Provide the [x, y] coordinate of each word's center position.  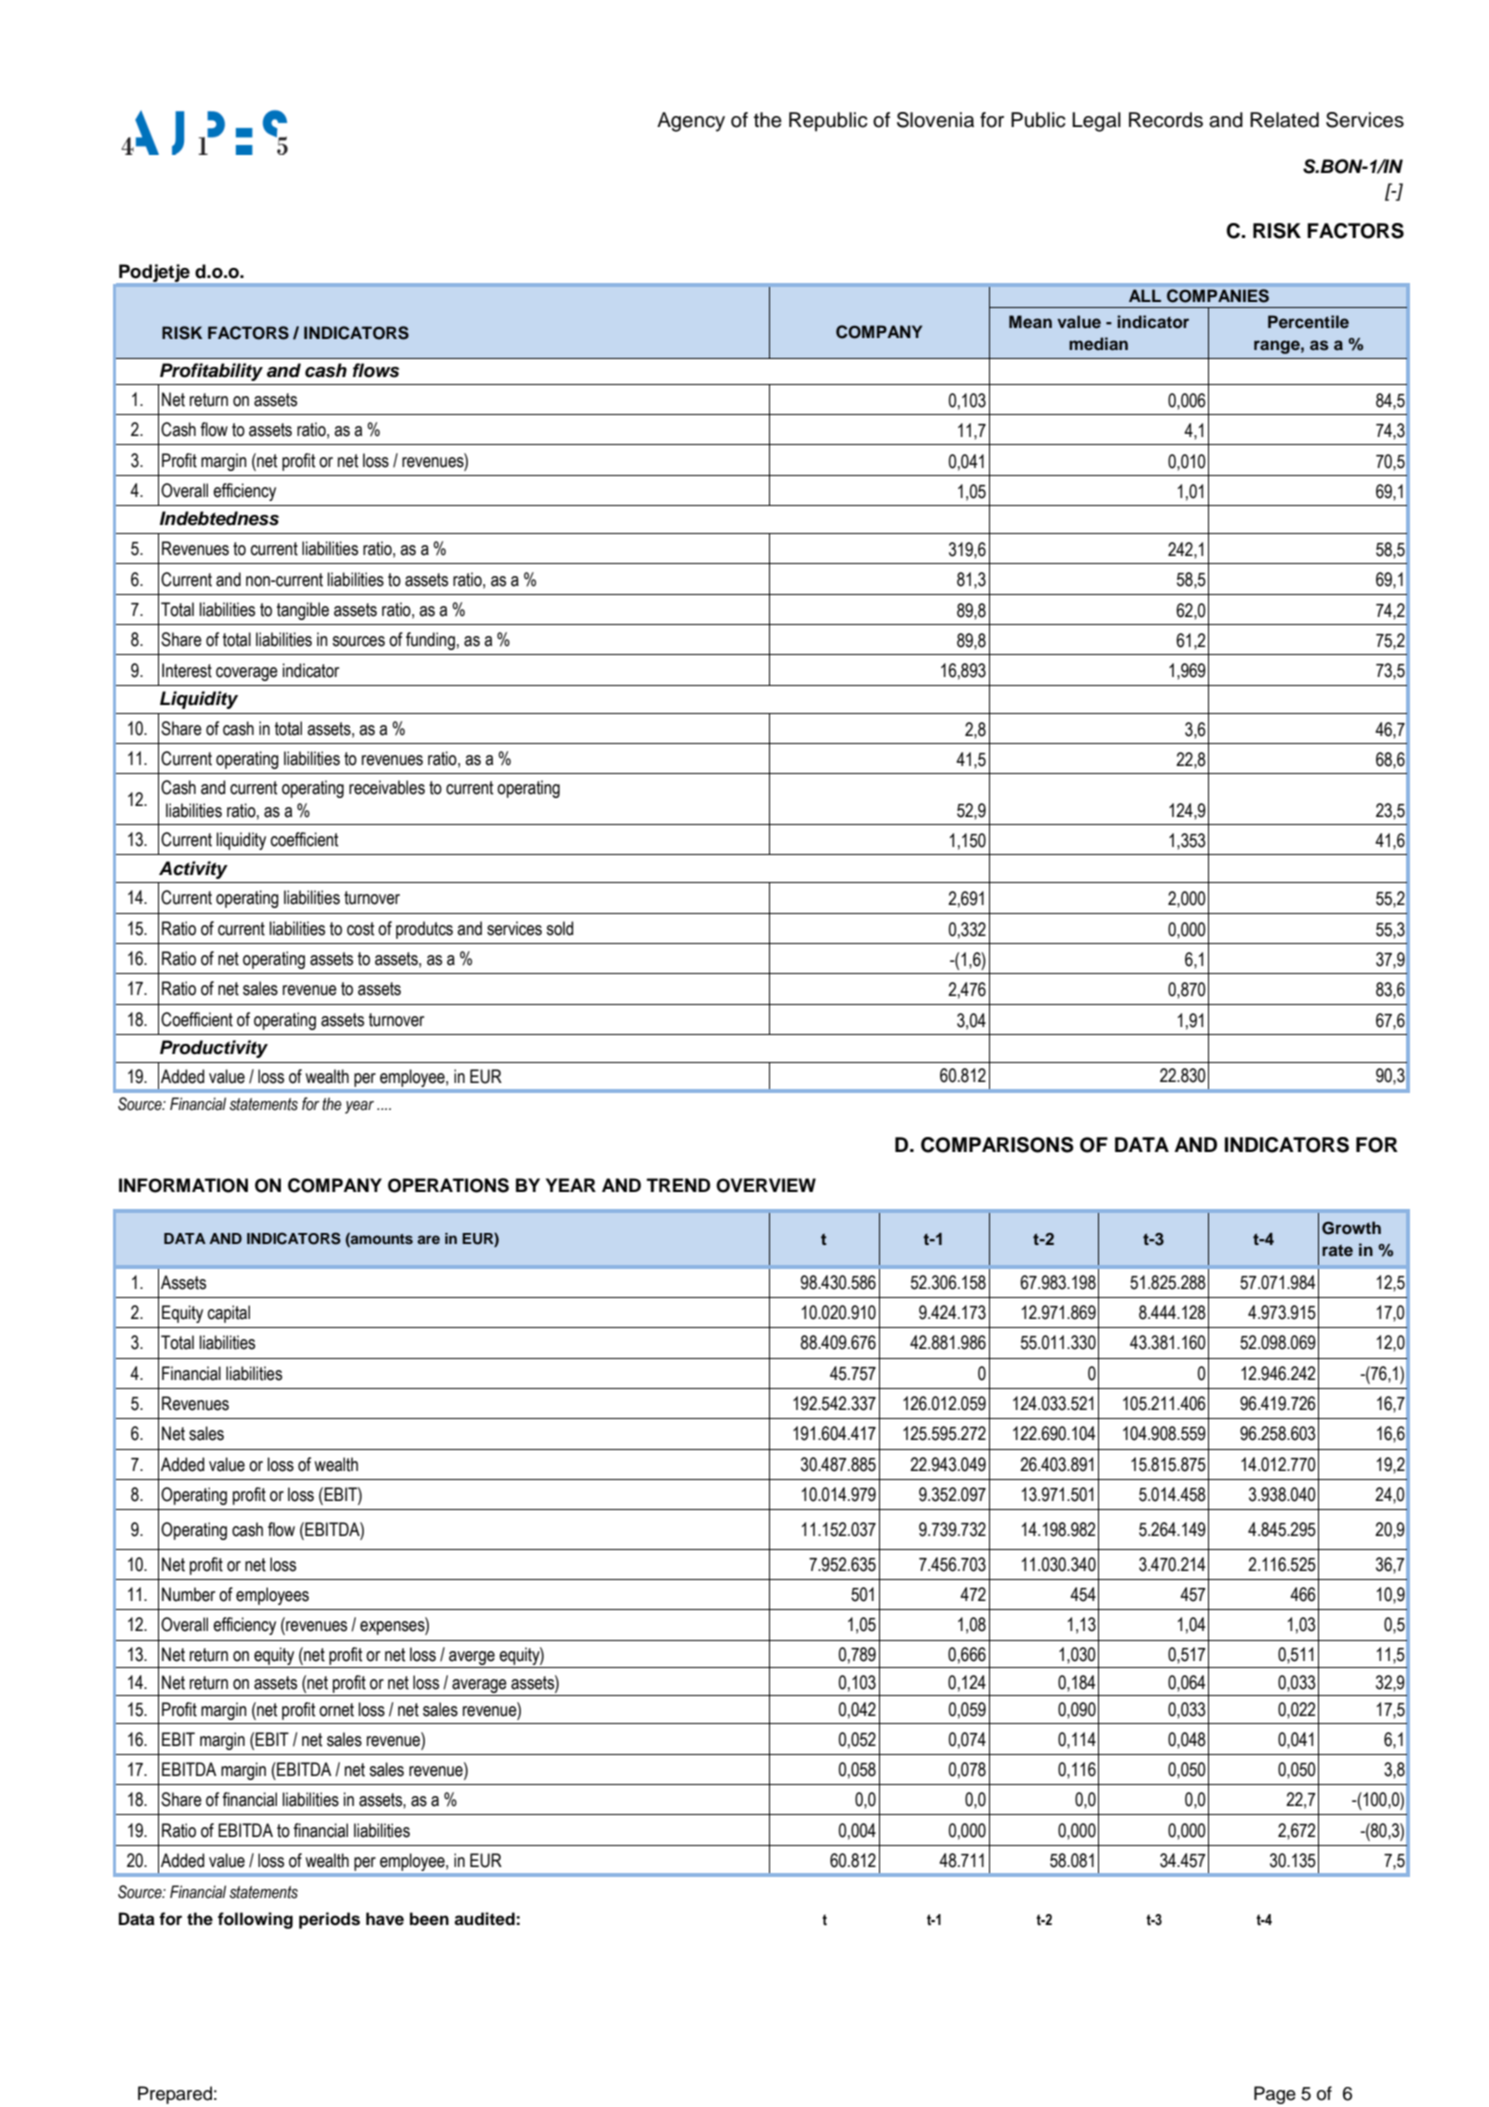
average [479, 1686]
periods [329, 1920]
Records [1166, 120]
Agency [691, 122]
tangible [303, 611]
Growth [1351, 1228]
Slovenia [935, 120]
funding [430, 641]
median [1098, 344]
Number [188, 1594]
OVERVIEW [766, 1185]
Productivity [214, 1049]
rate [1337, 1250]
